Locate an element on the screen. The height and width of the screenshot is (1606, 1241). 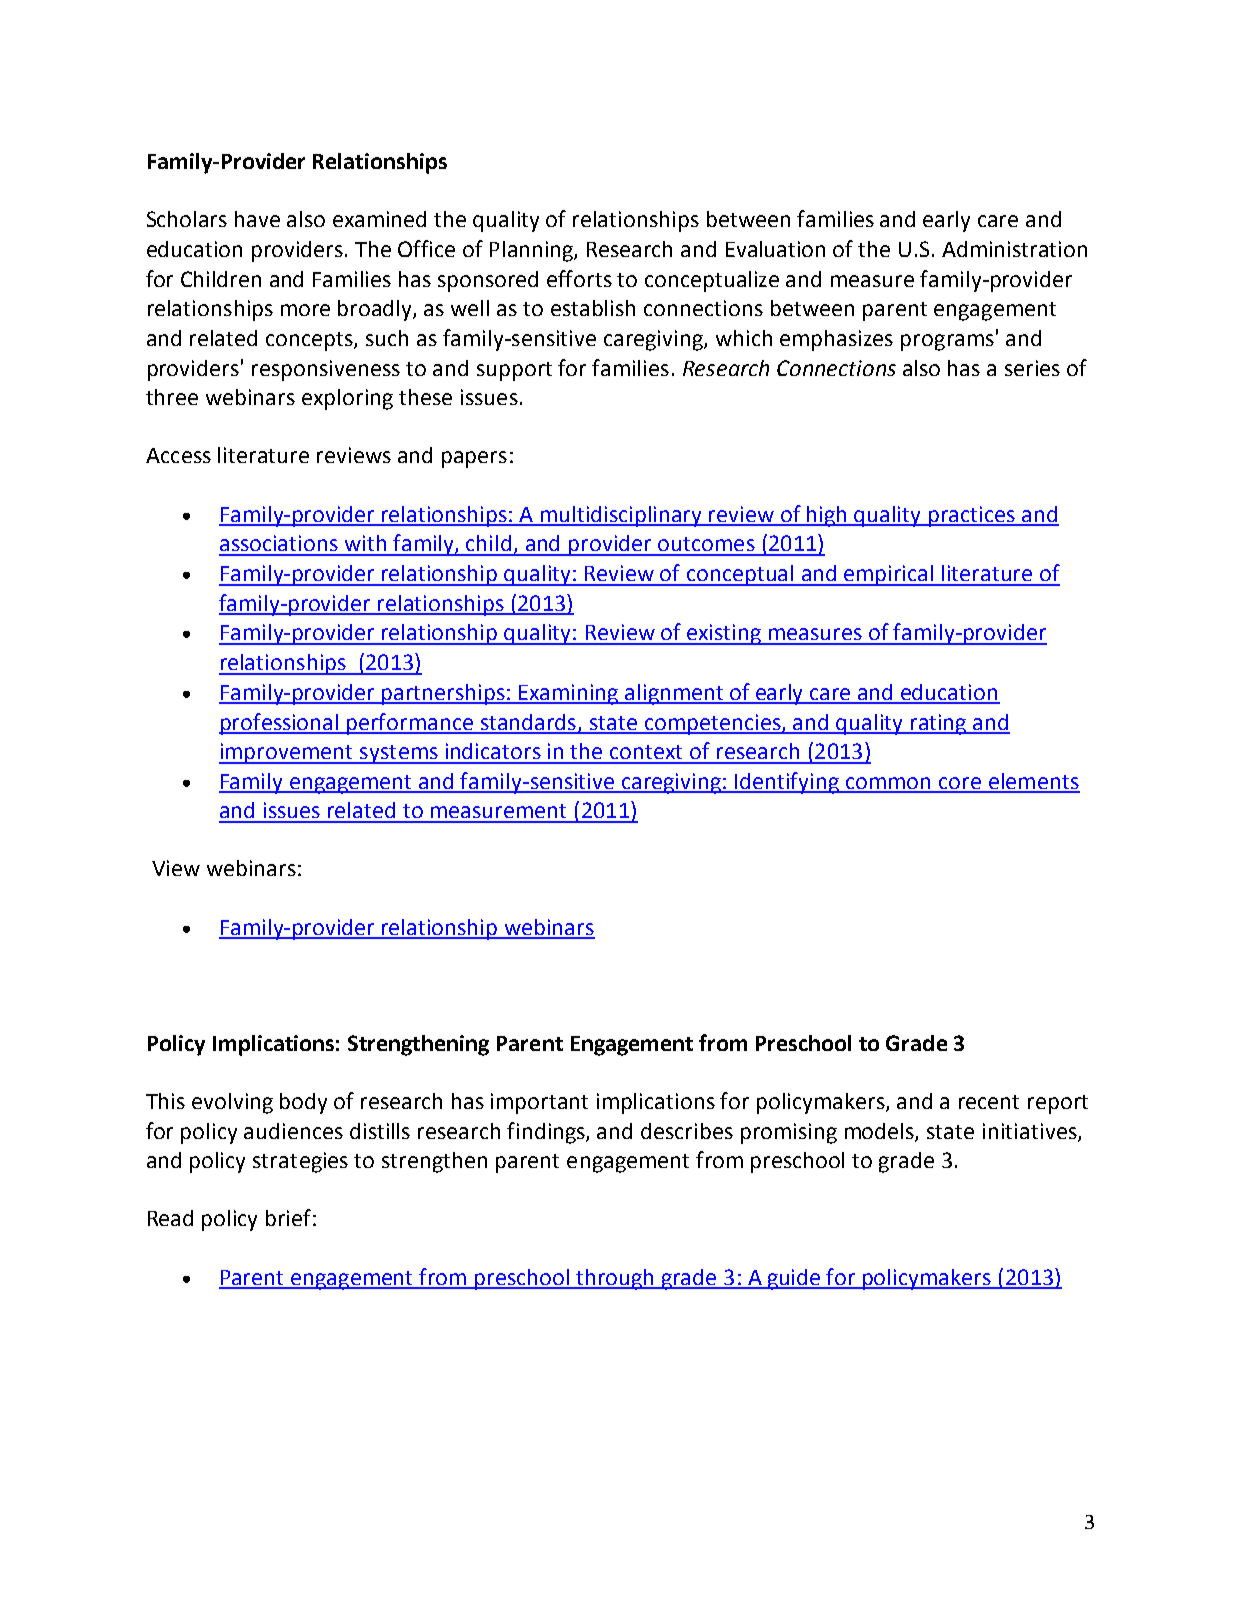
improvement is located at coordinates (287, 753).
